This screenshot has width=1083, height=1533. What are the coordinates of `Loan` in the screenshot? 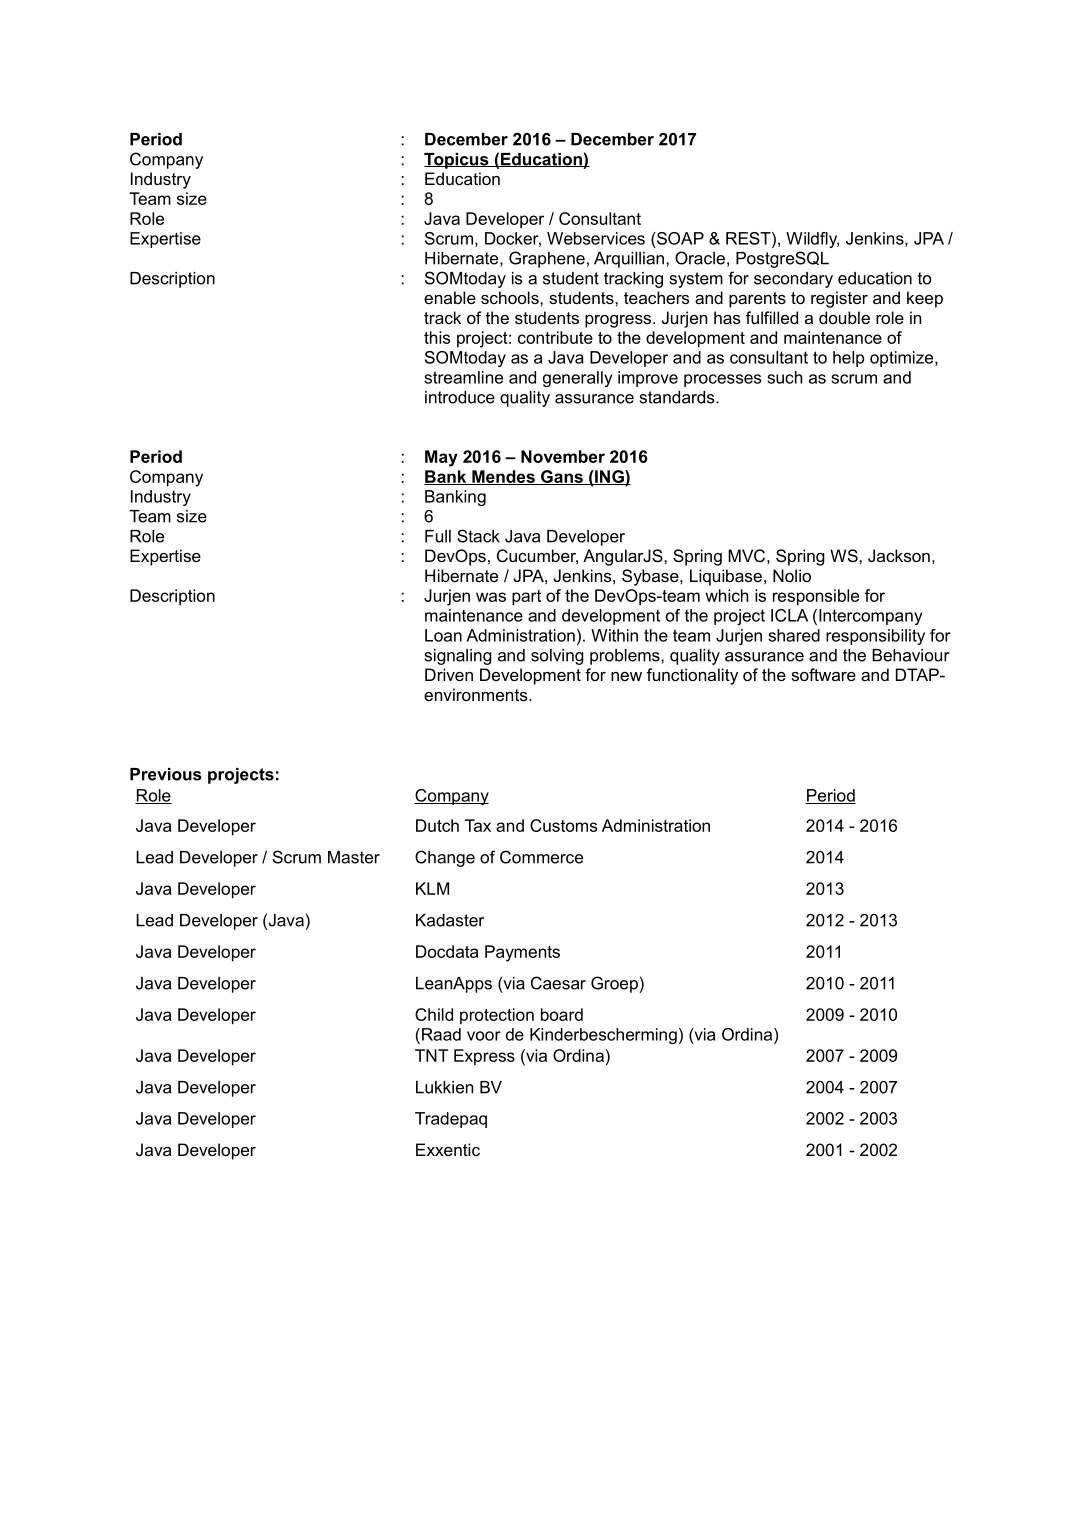 It's located at (443, 635).
